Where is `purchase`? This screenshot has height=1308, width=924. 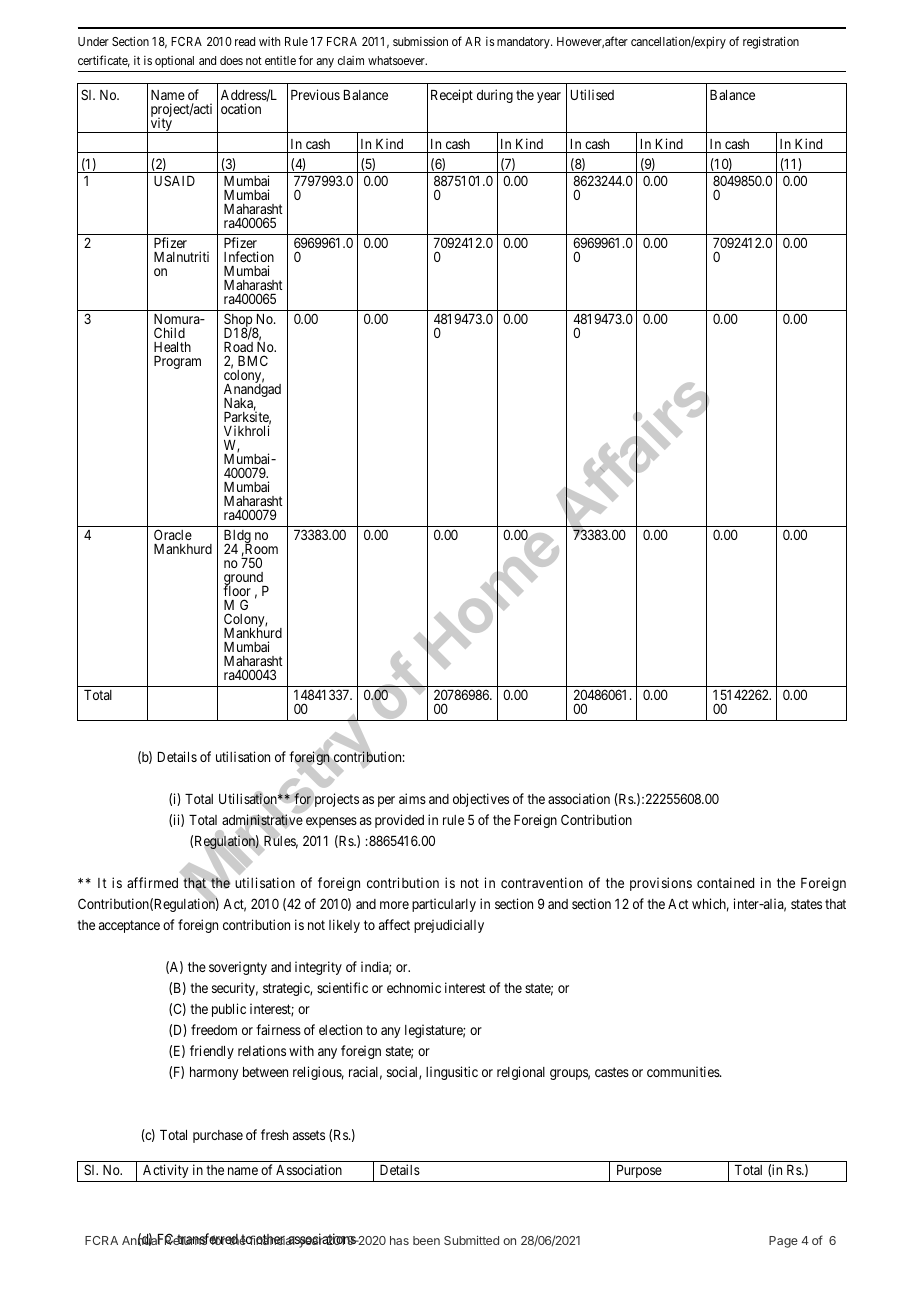 purchase is located at coordinates (218, 1136).
